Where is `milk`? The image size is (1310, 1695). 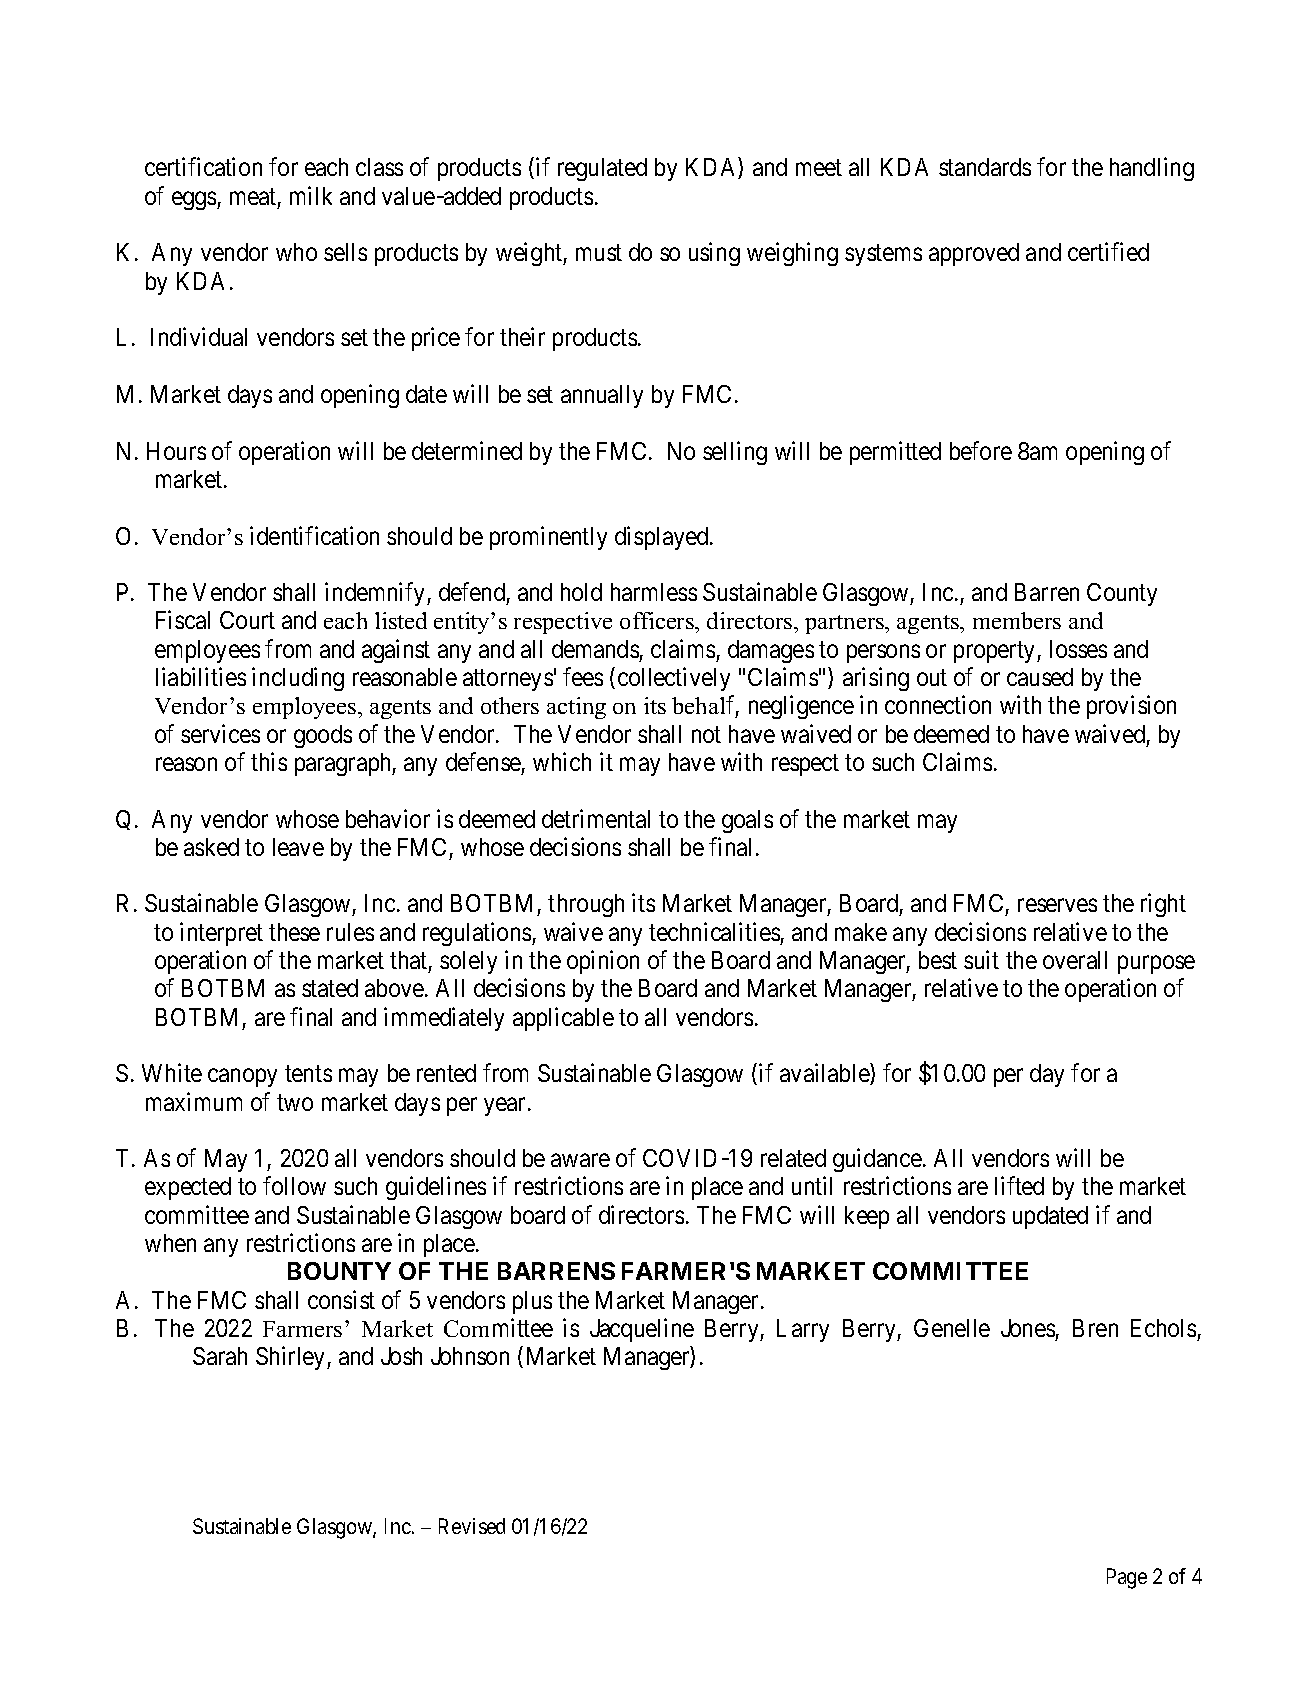
milk is located at coordinates (311, 195).
